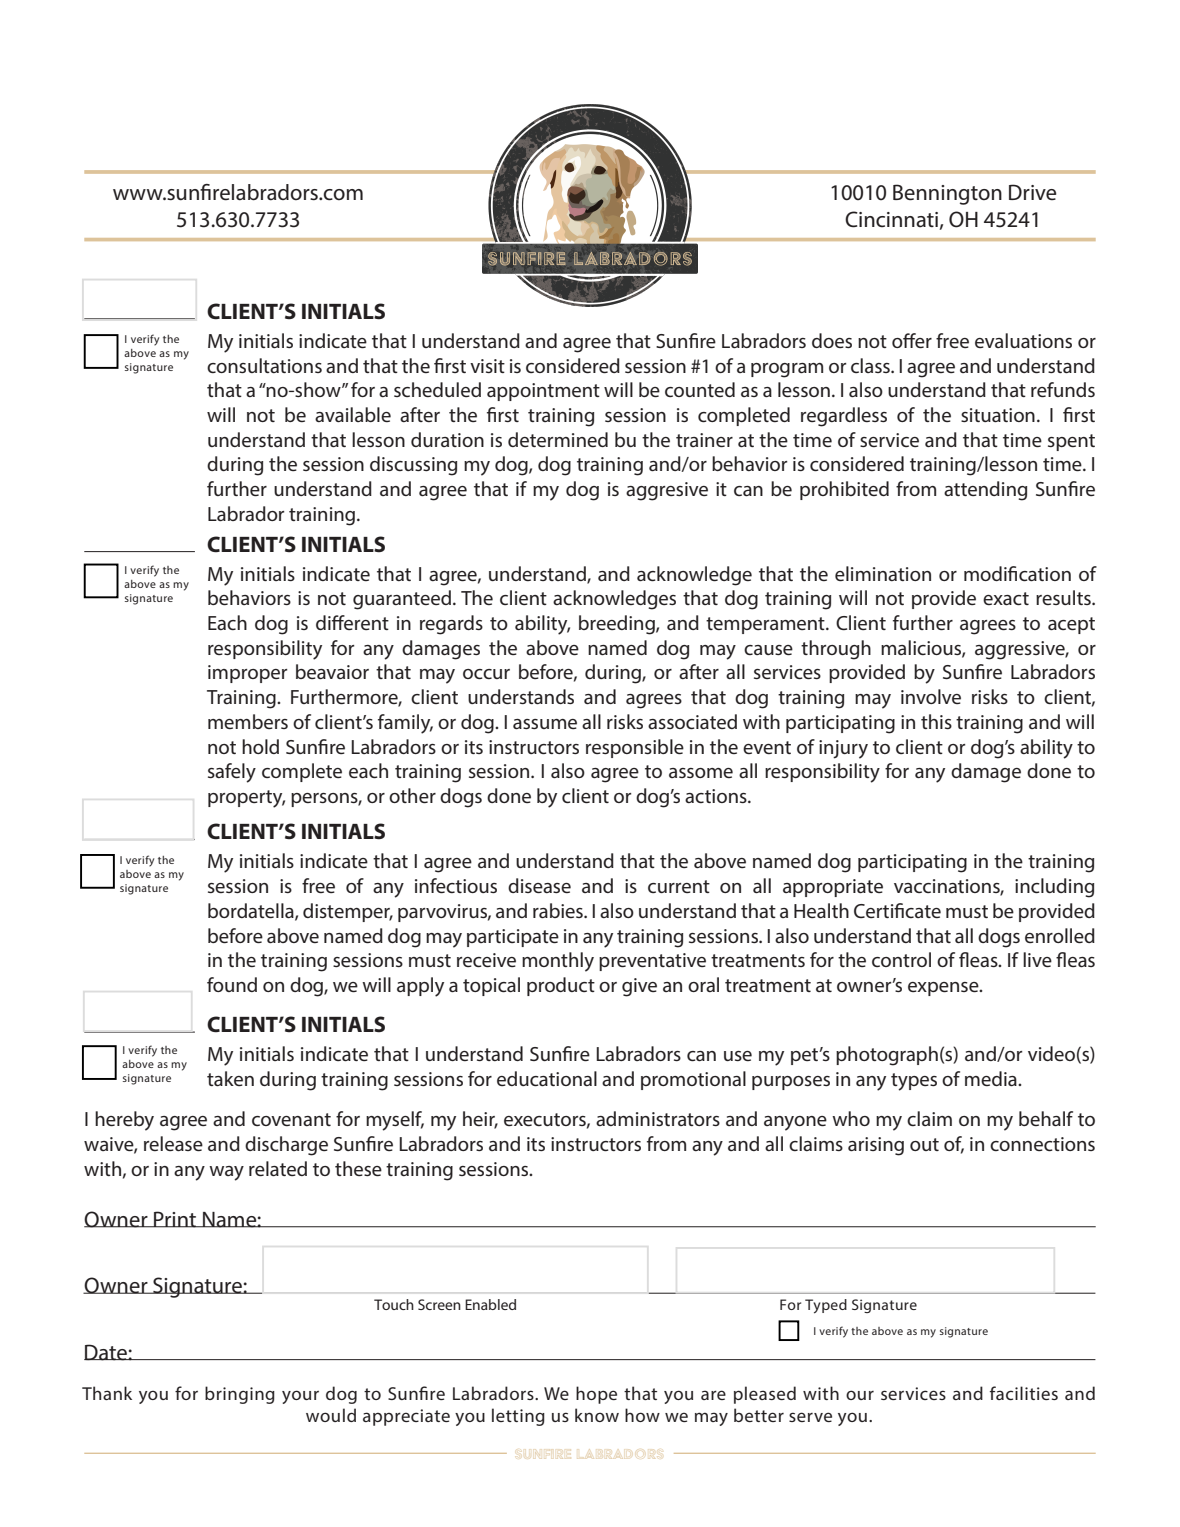  Describe the element at coordinates (353, 414) in the image. I see `available` at that location.
